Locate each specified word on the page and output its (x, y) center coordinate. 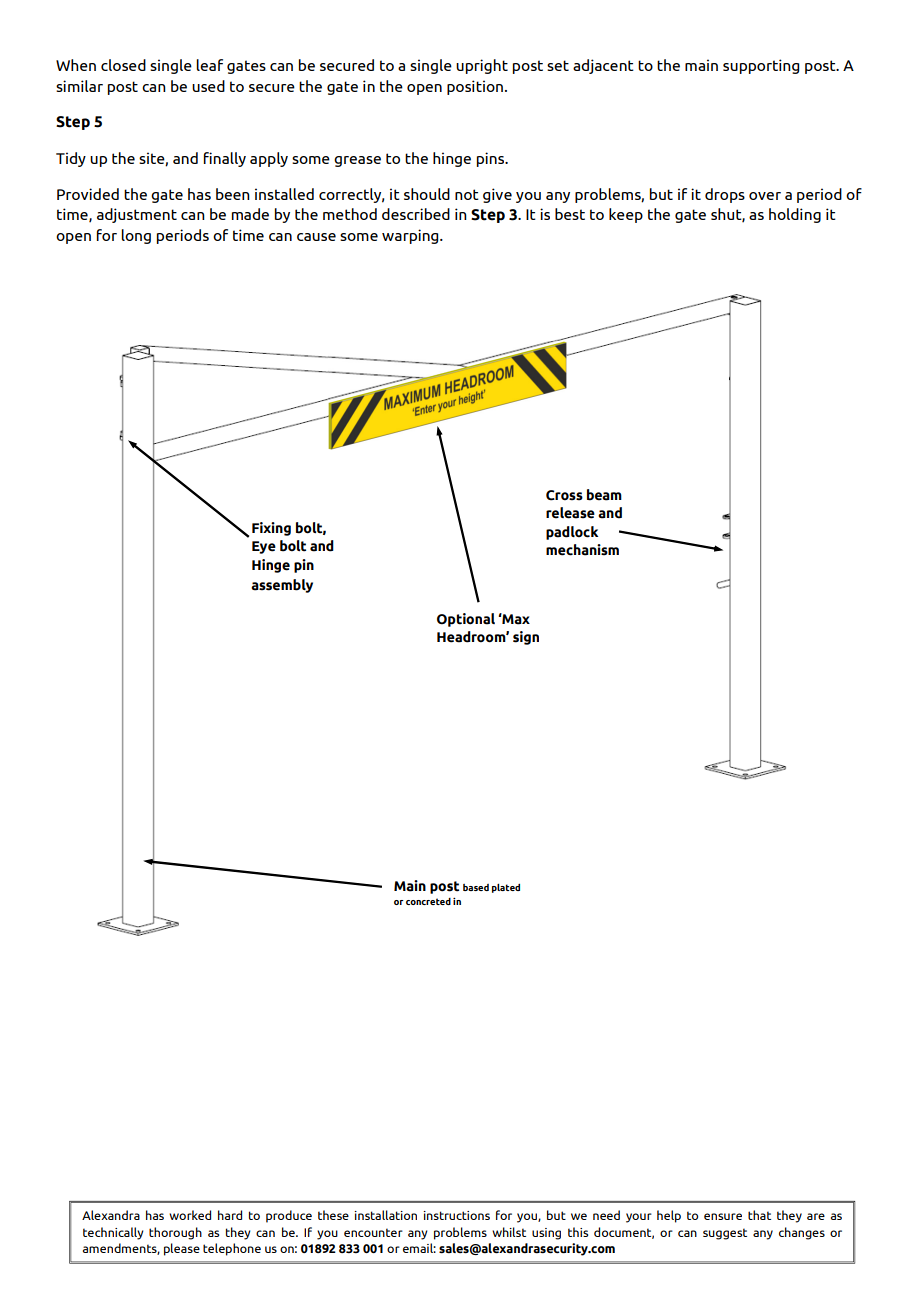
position (476, 87)
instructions (456, 1215)
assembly (282, 586)
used (208, 86)
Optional (466, 620)
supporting (761, 66)
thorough (175, 1233)
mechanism (582, 550)
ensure (723, 1216)
